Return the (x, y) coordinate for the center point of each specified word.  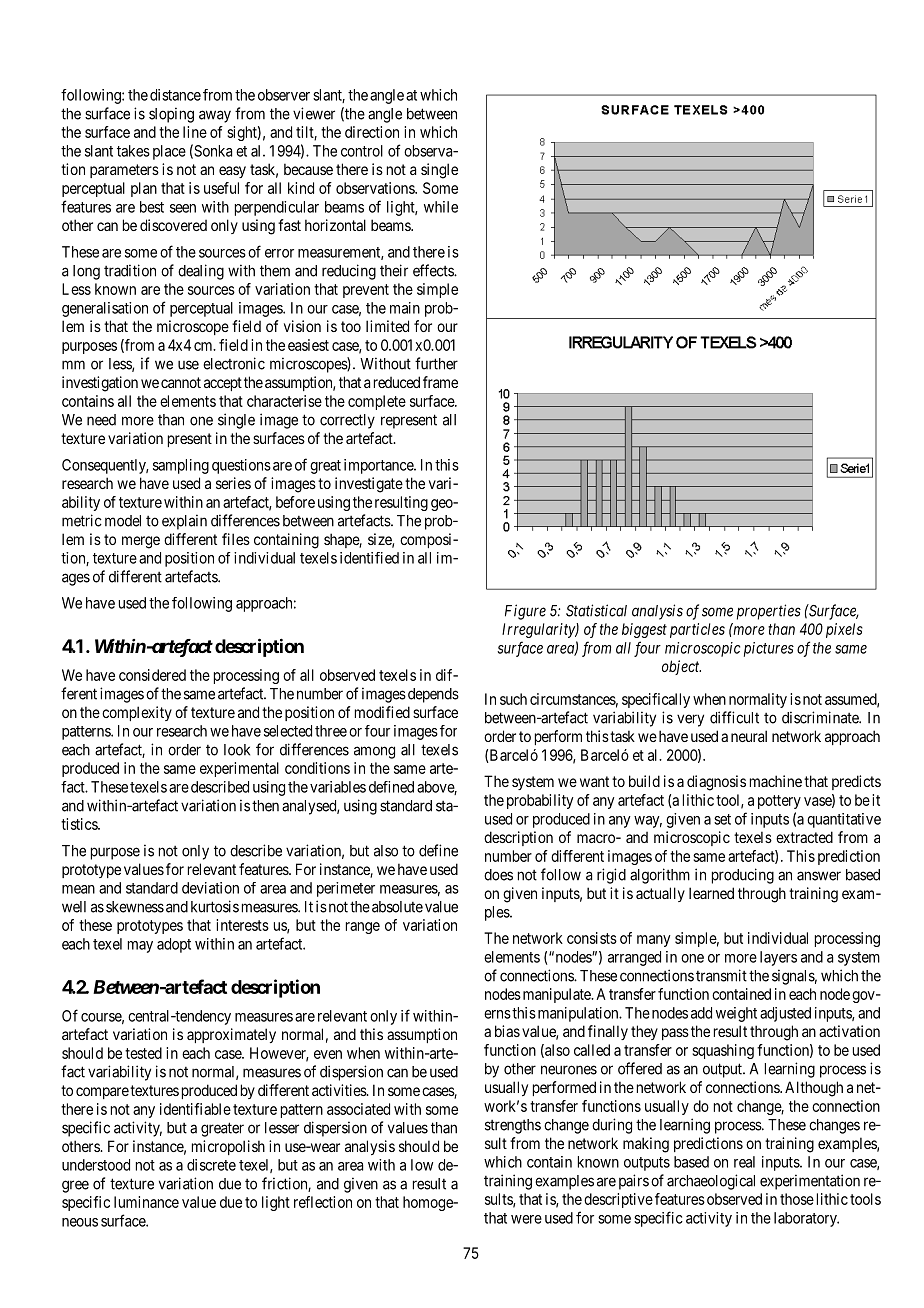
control (362, 151)
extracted (804, 837)
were (526, 1219)
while (441, 207)
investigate (369, 485)
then (265, 806)
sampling (181, 466)
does (498, 875)
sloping (171, 115)
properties (769, 612)
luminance (146, 1202)
